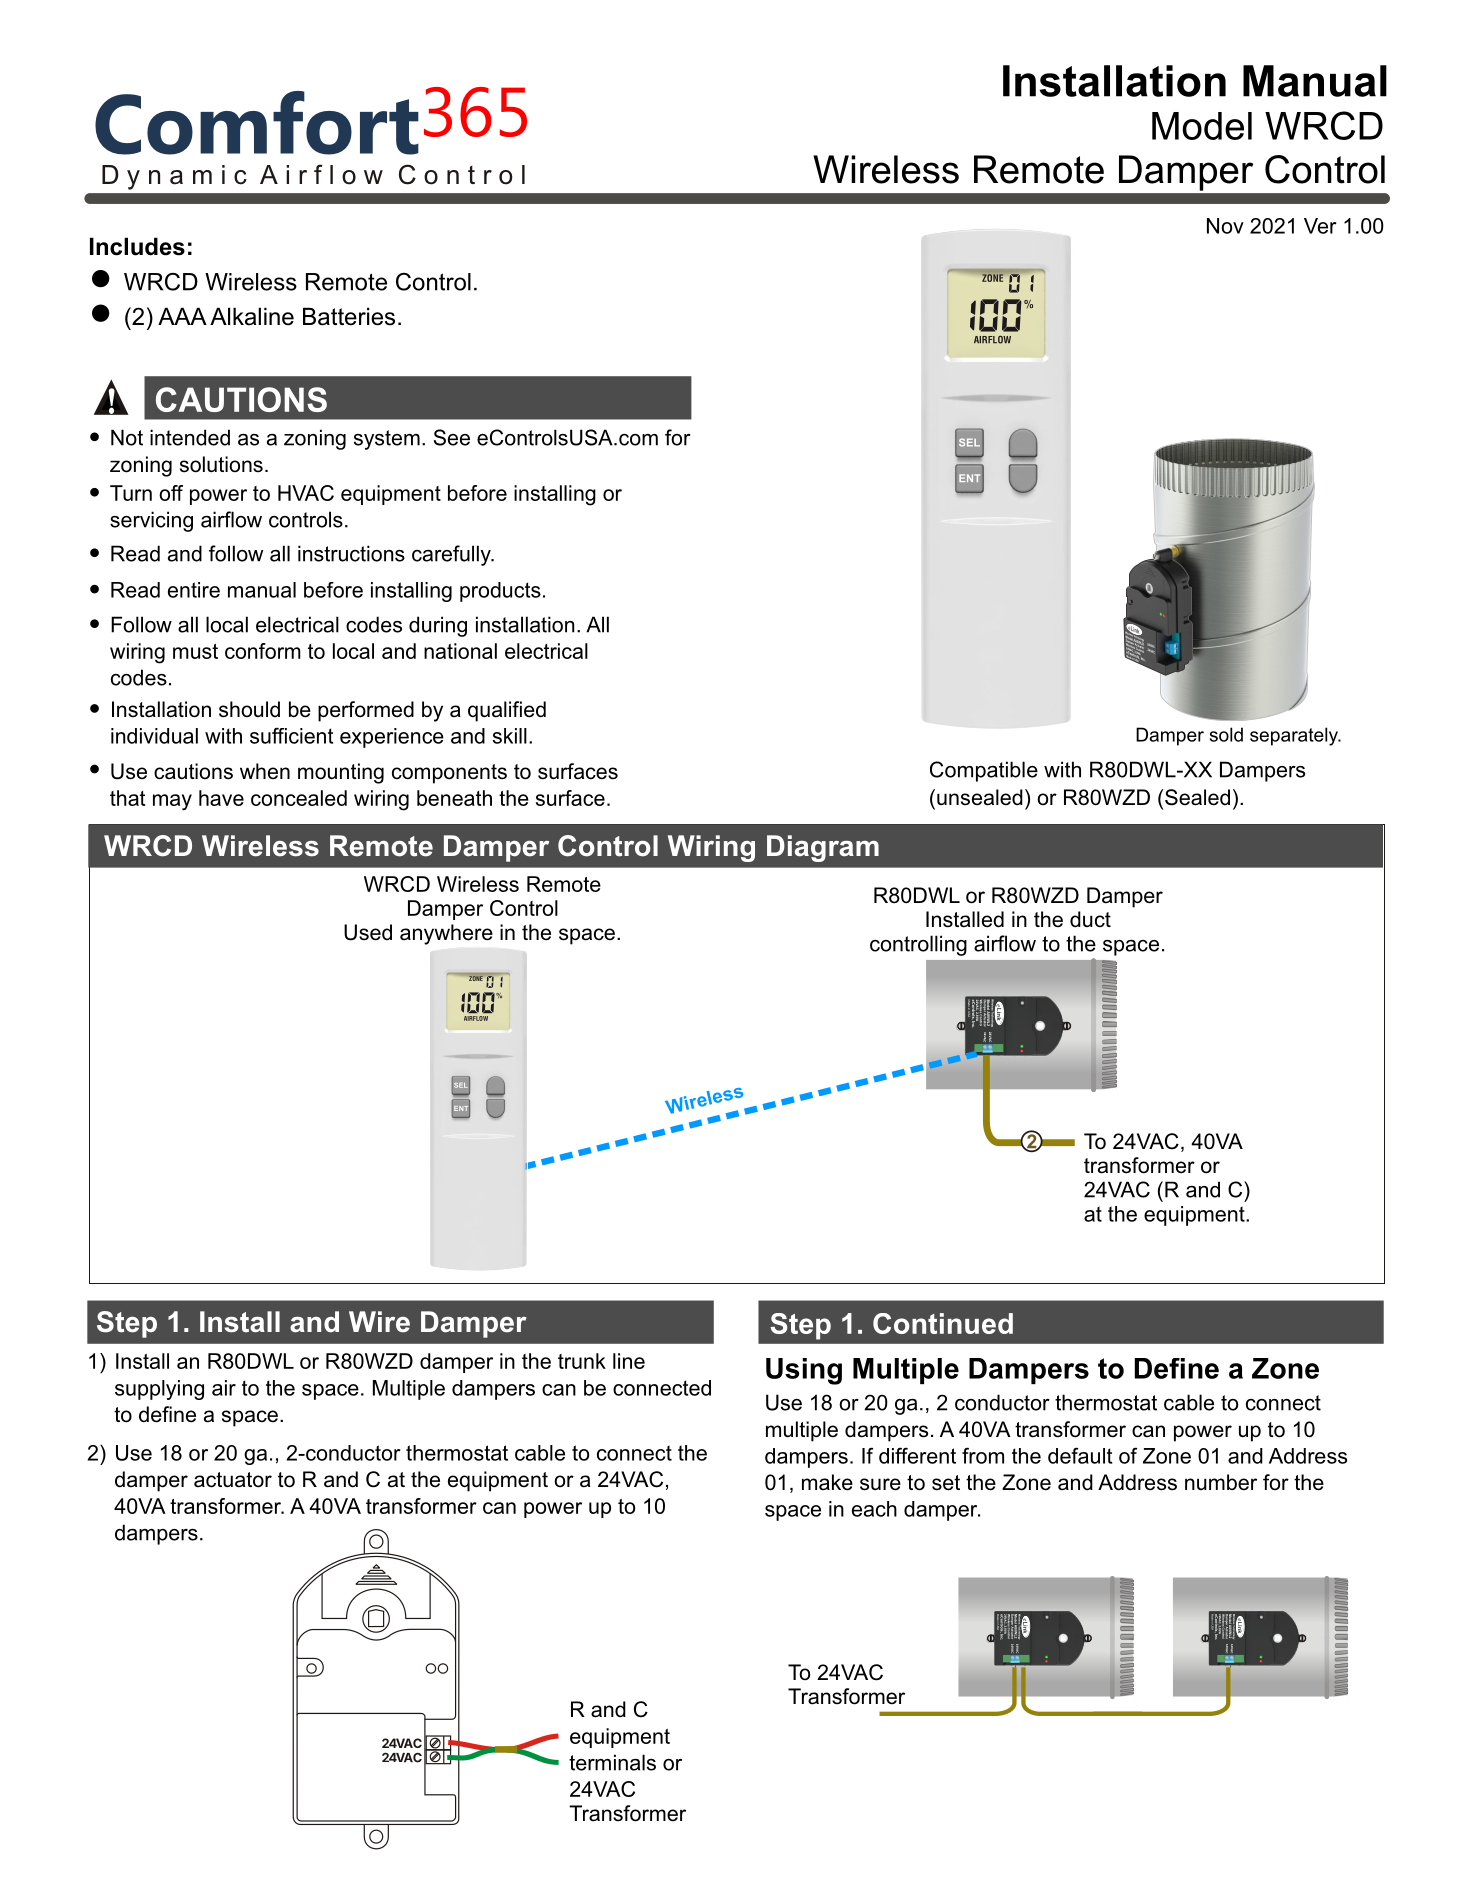 The image size is (1470, 1903). What do you see at coordinates (943, 1323) in the document?
I see `Continued` at bounding box center [943, 1323].
